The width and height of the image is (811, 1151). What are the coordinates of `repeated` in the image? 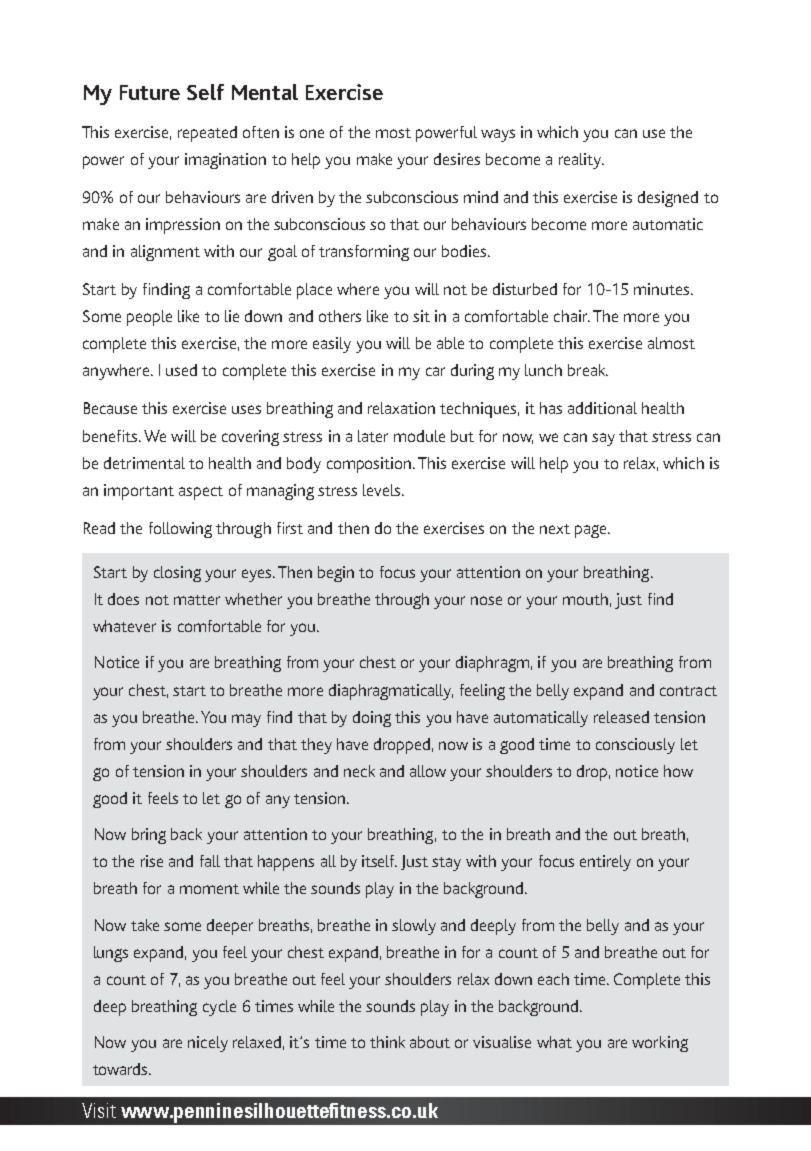 It's located at (207, 134).
